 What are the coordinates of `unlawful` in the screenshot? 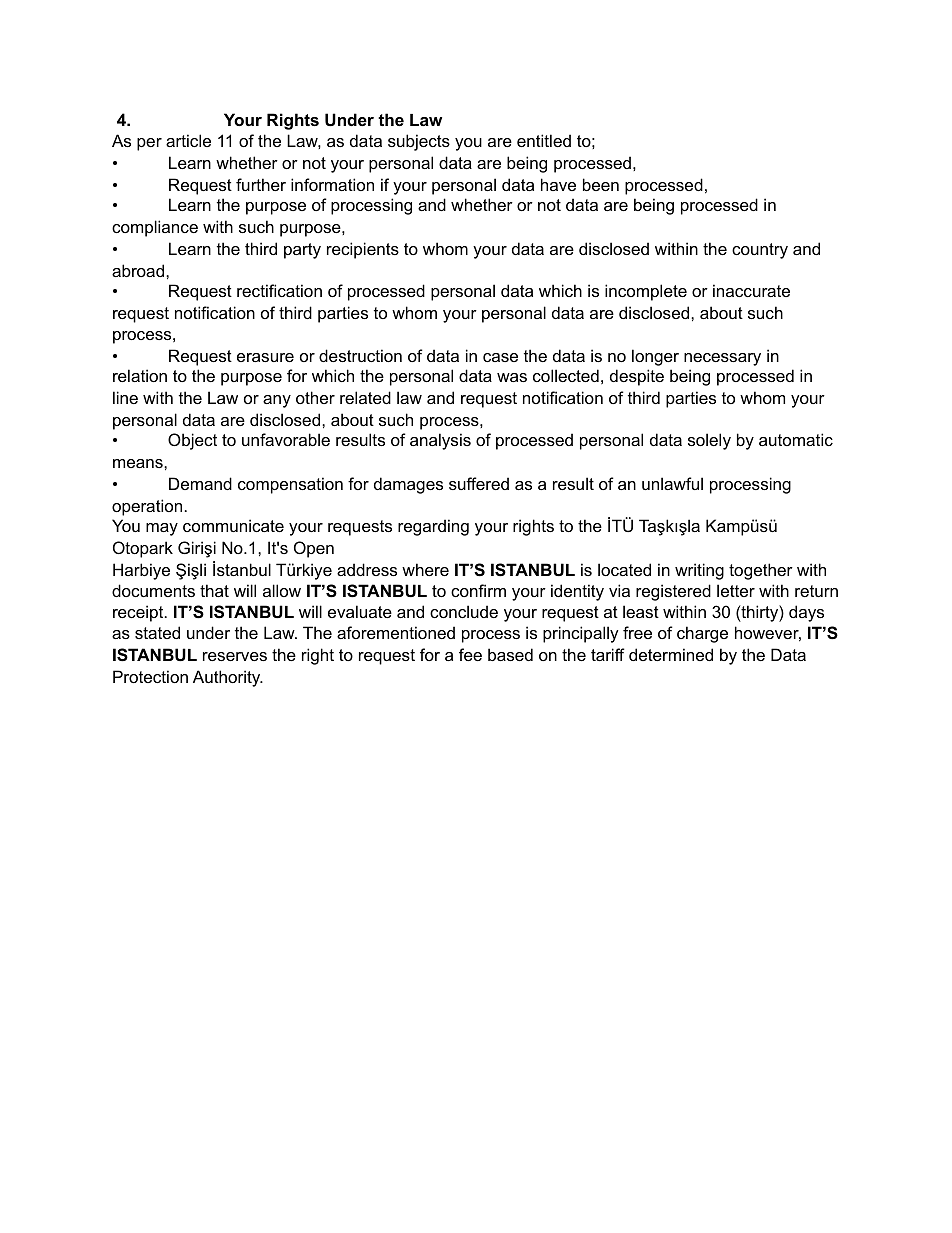 It's located at (672, 483).
